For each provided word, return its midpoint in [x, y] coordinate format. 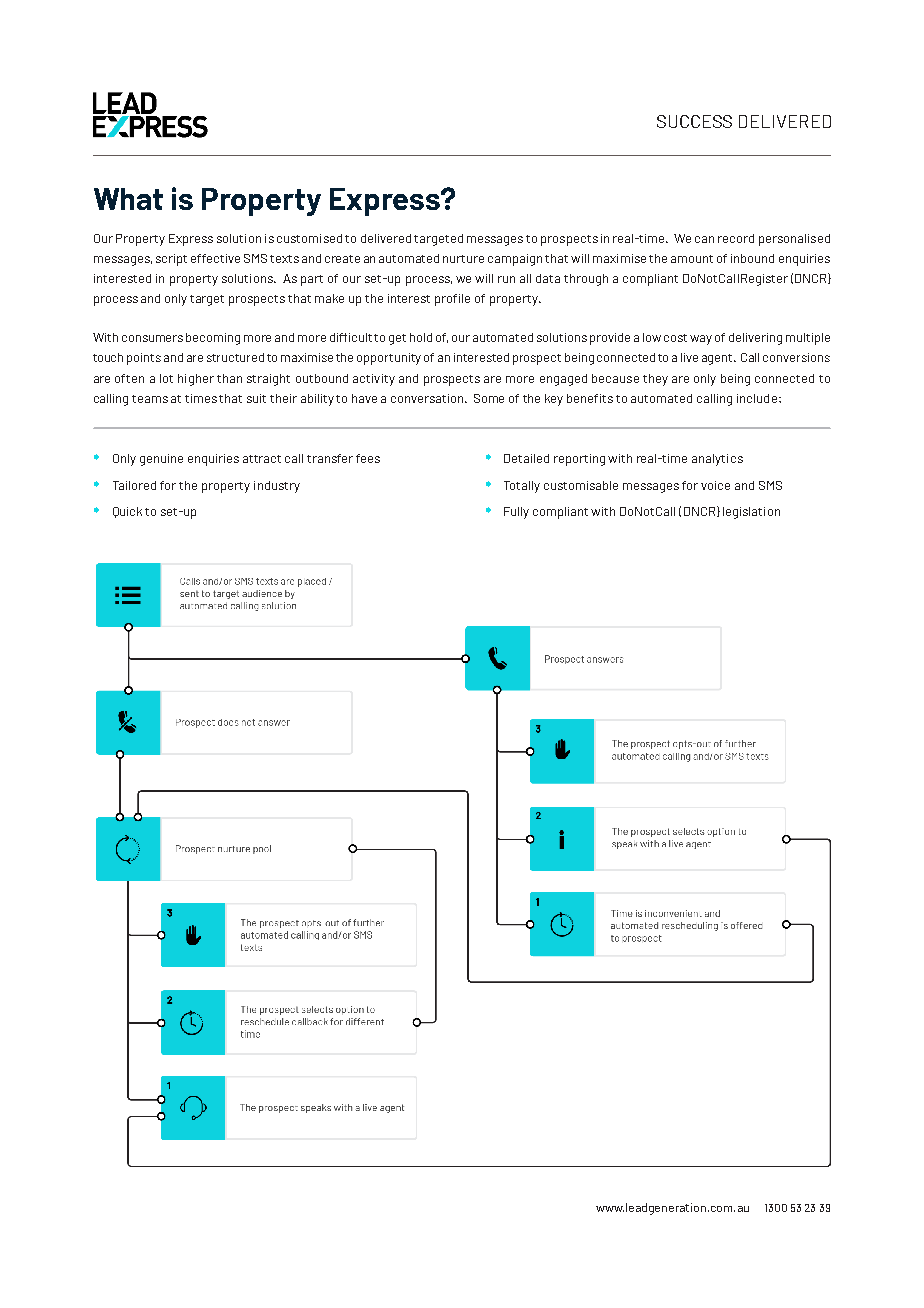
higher [196, 380]
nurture [463, 259]
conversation [429, 398]
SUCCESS [694, 121]
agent [718, 359]
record [736, 238]
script [171, 260]
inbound [752, 258]
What [128, 199]
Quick [127, 512]
